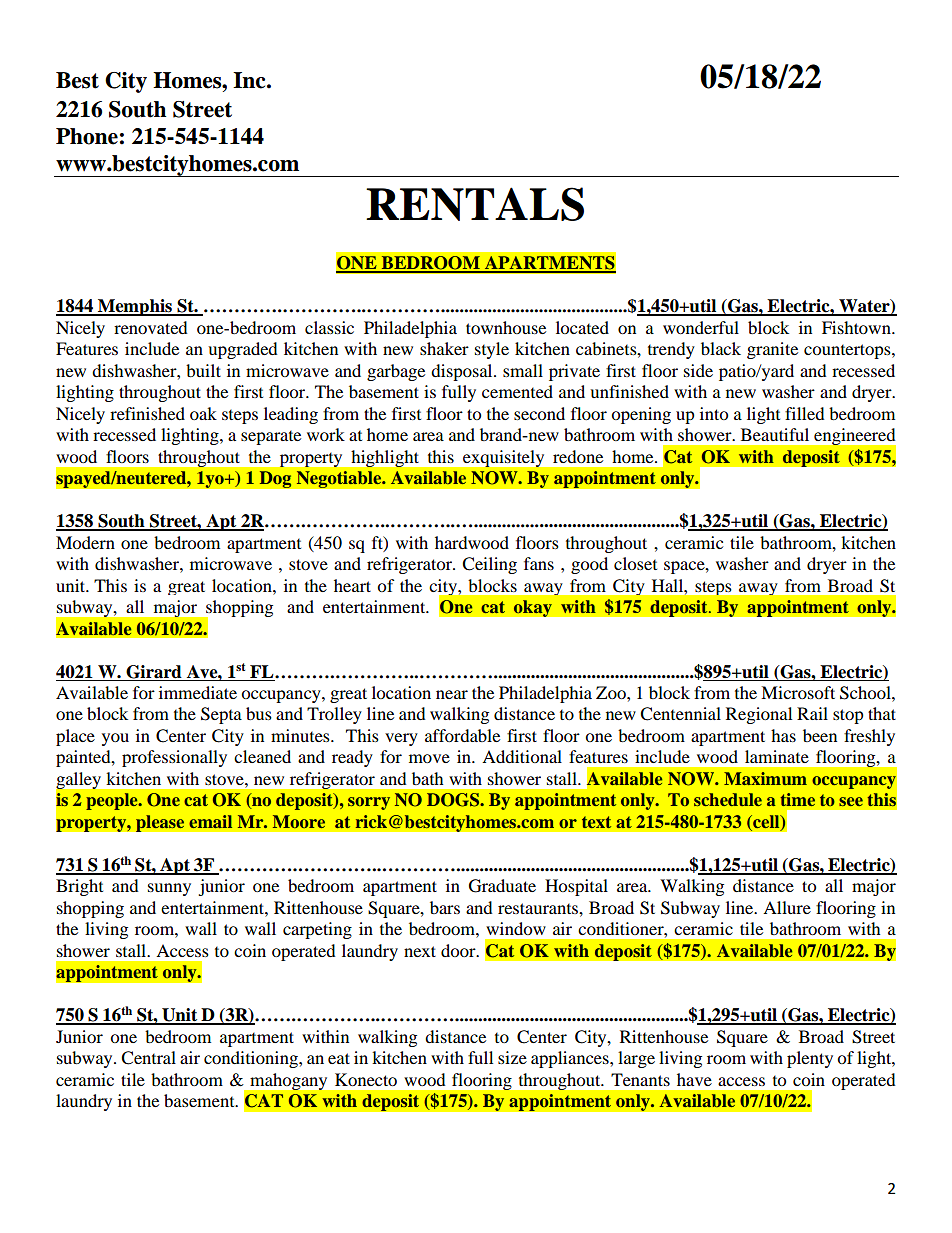 This screenshot has width=952, height=1233. What do you see at coordinates (475, 204) in the screenshot?
I see `RENTALS` at bounding box center [475, 204].
